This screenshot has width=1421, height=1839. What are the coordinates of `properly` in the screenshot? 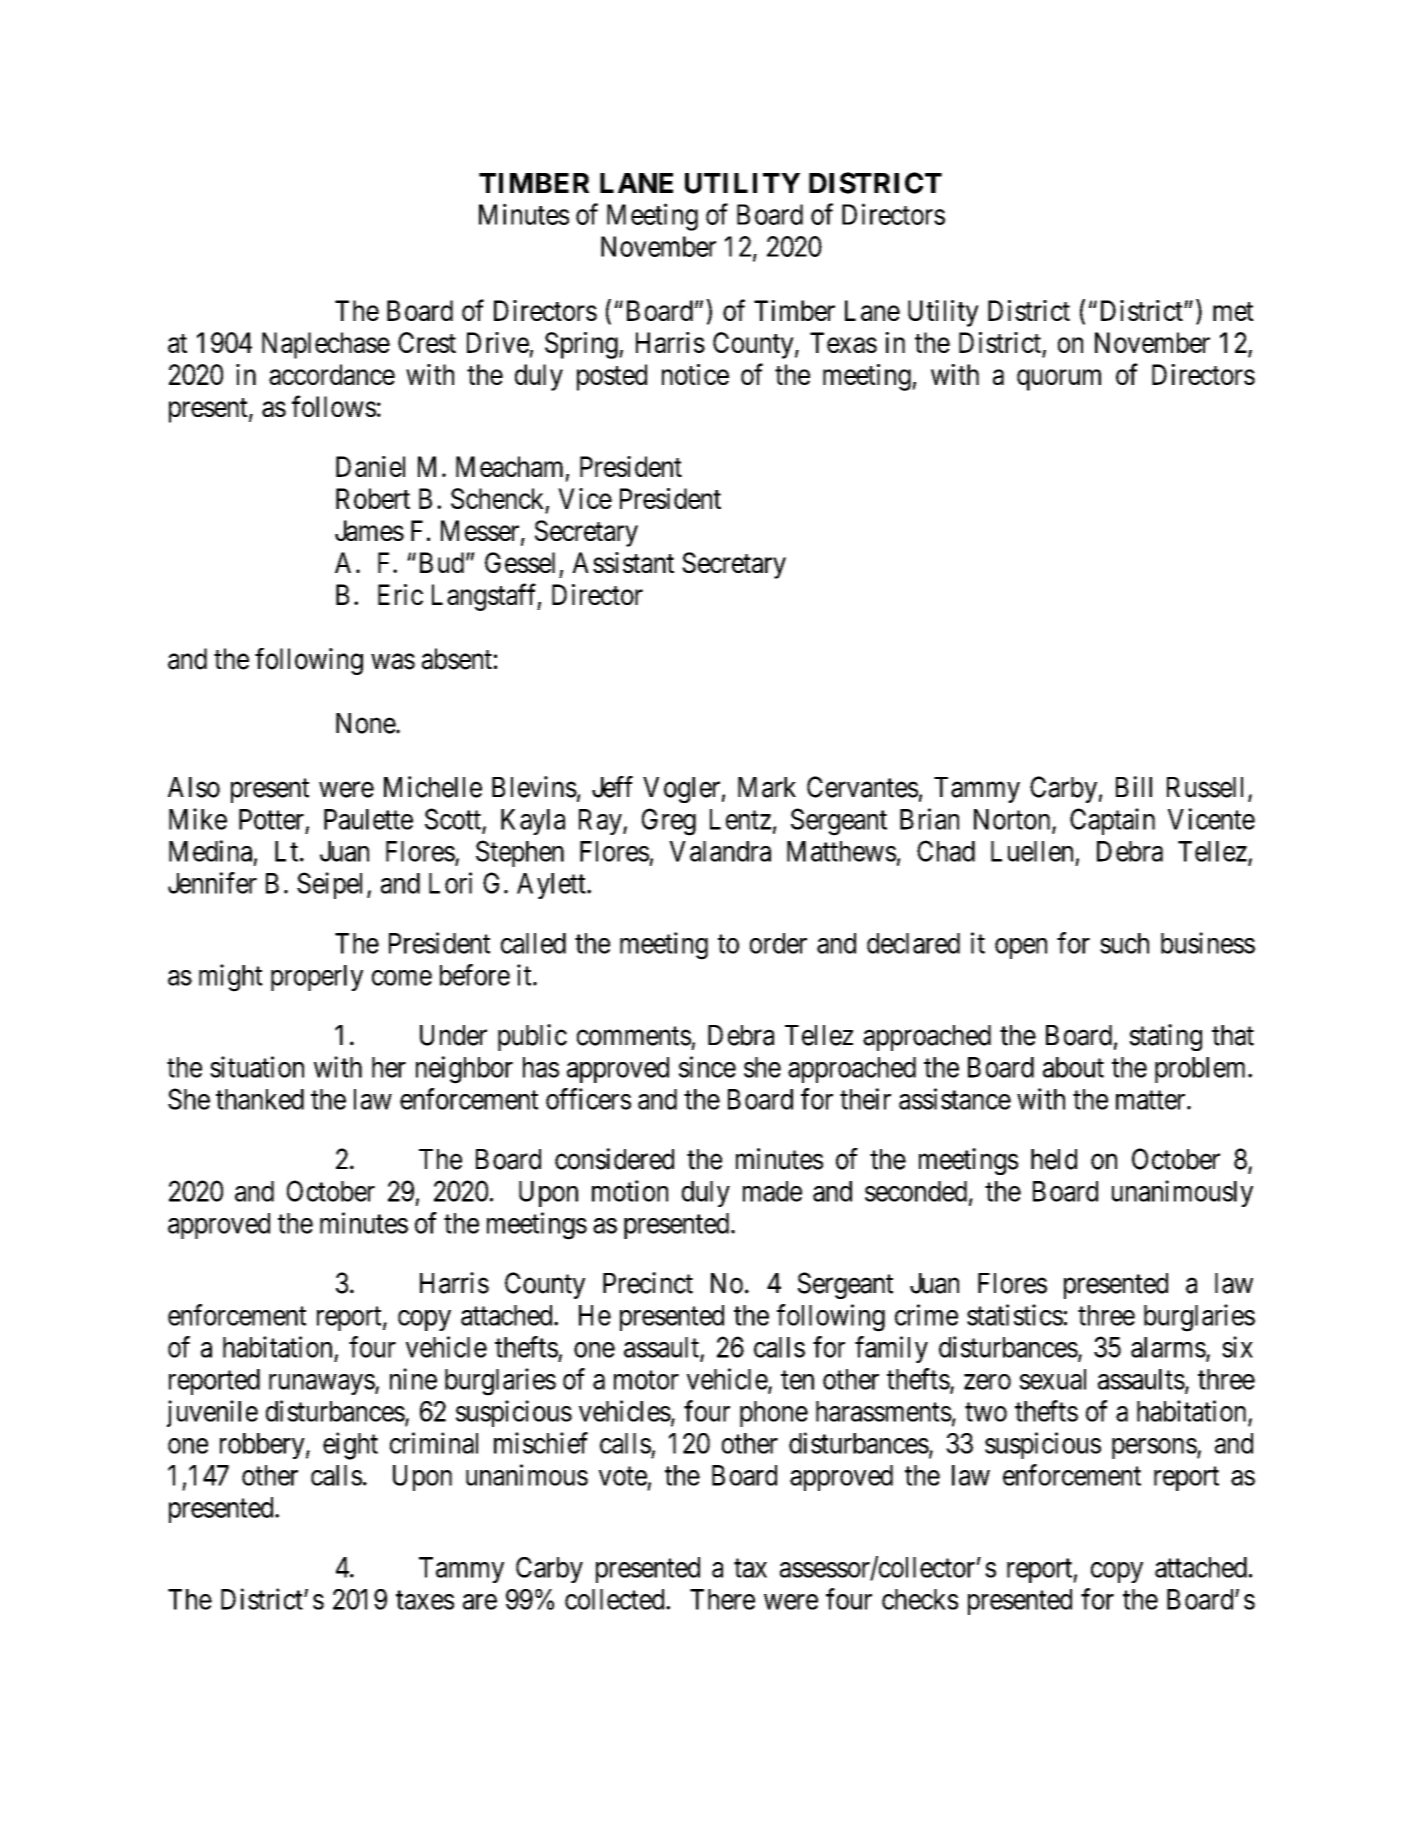 It's located at (317, 978).
